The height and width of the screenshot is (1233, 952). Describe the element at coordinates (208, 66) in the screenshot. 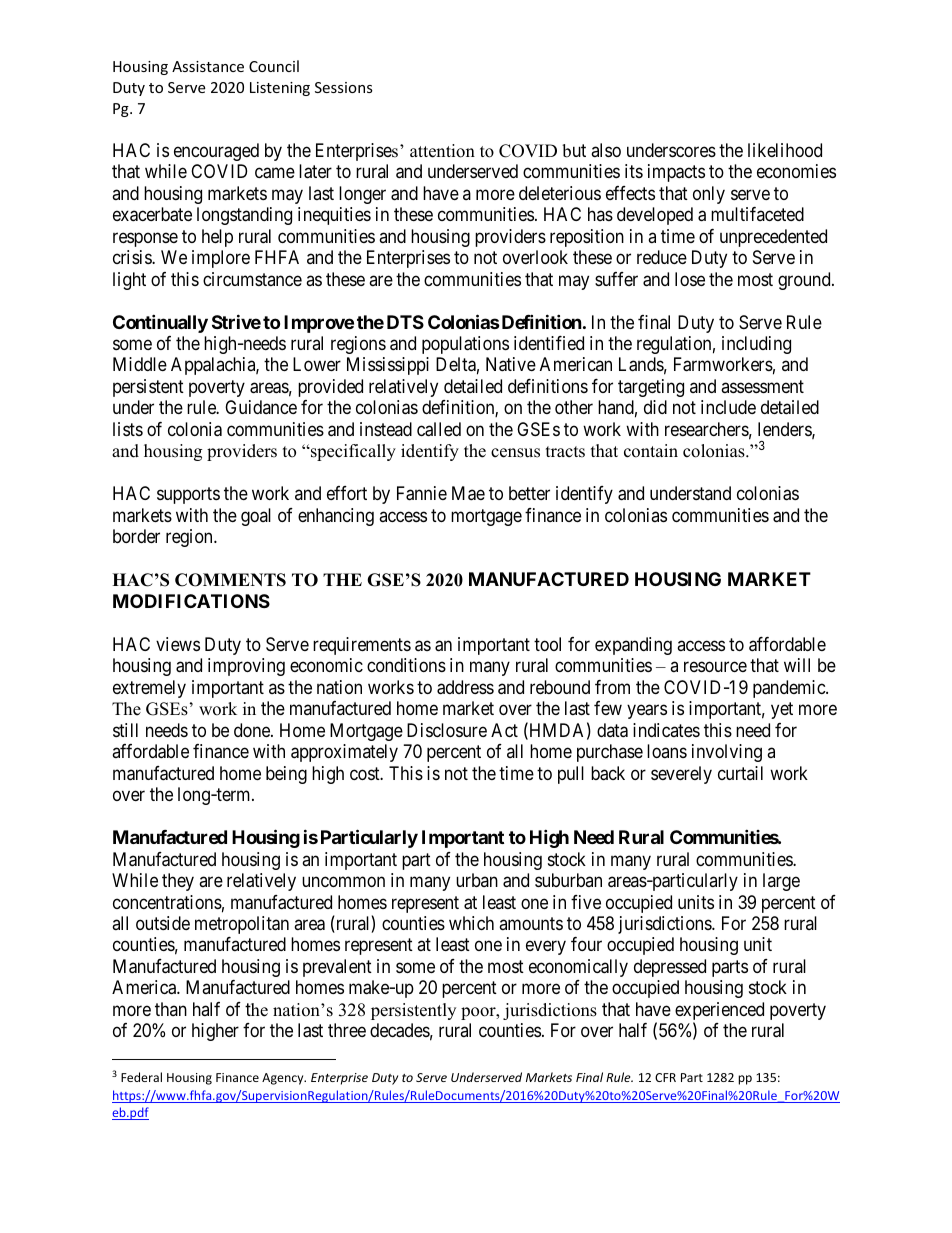

I see `Assistance` at that location.
